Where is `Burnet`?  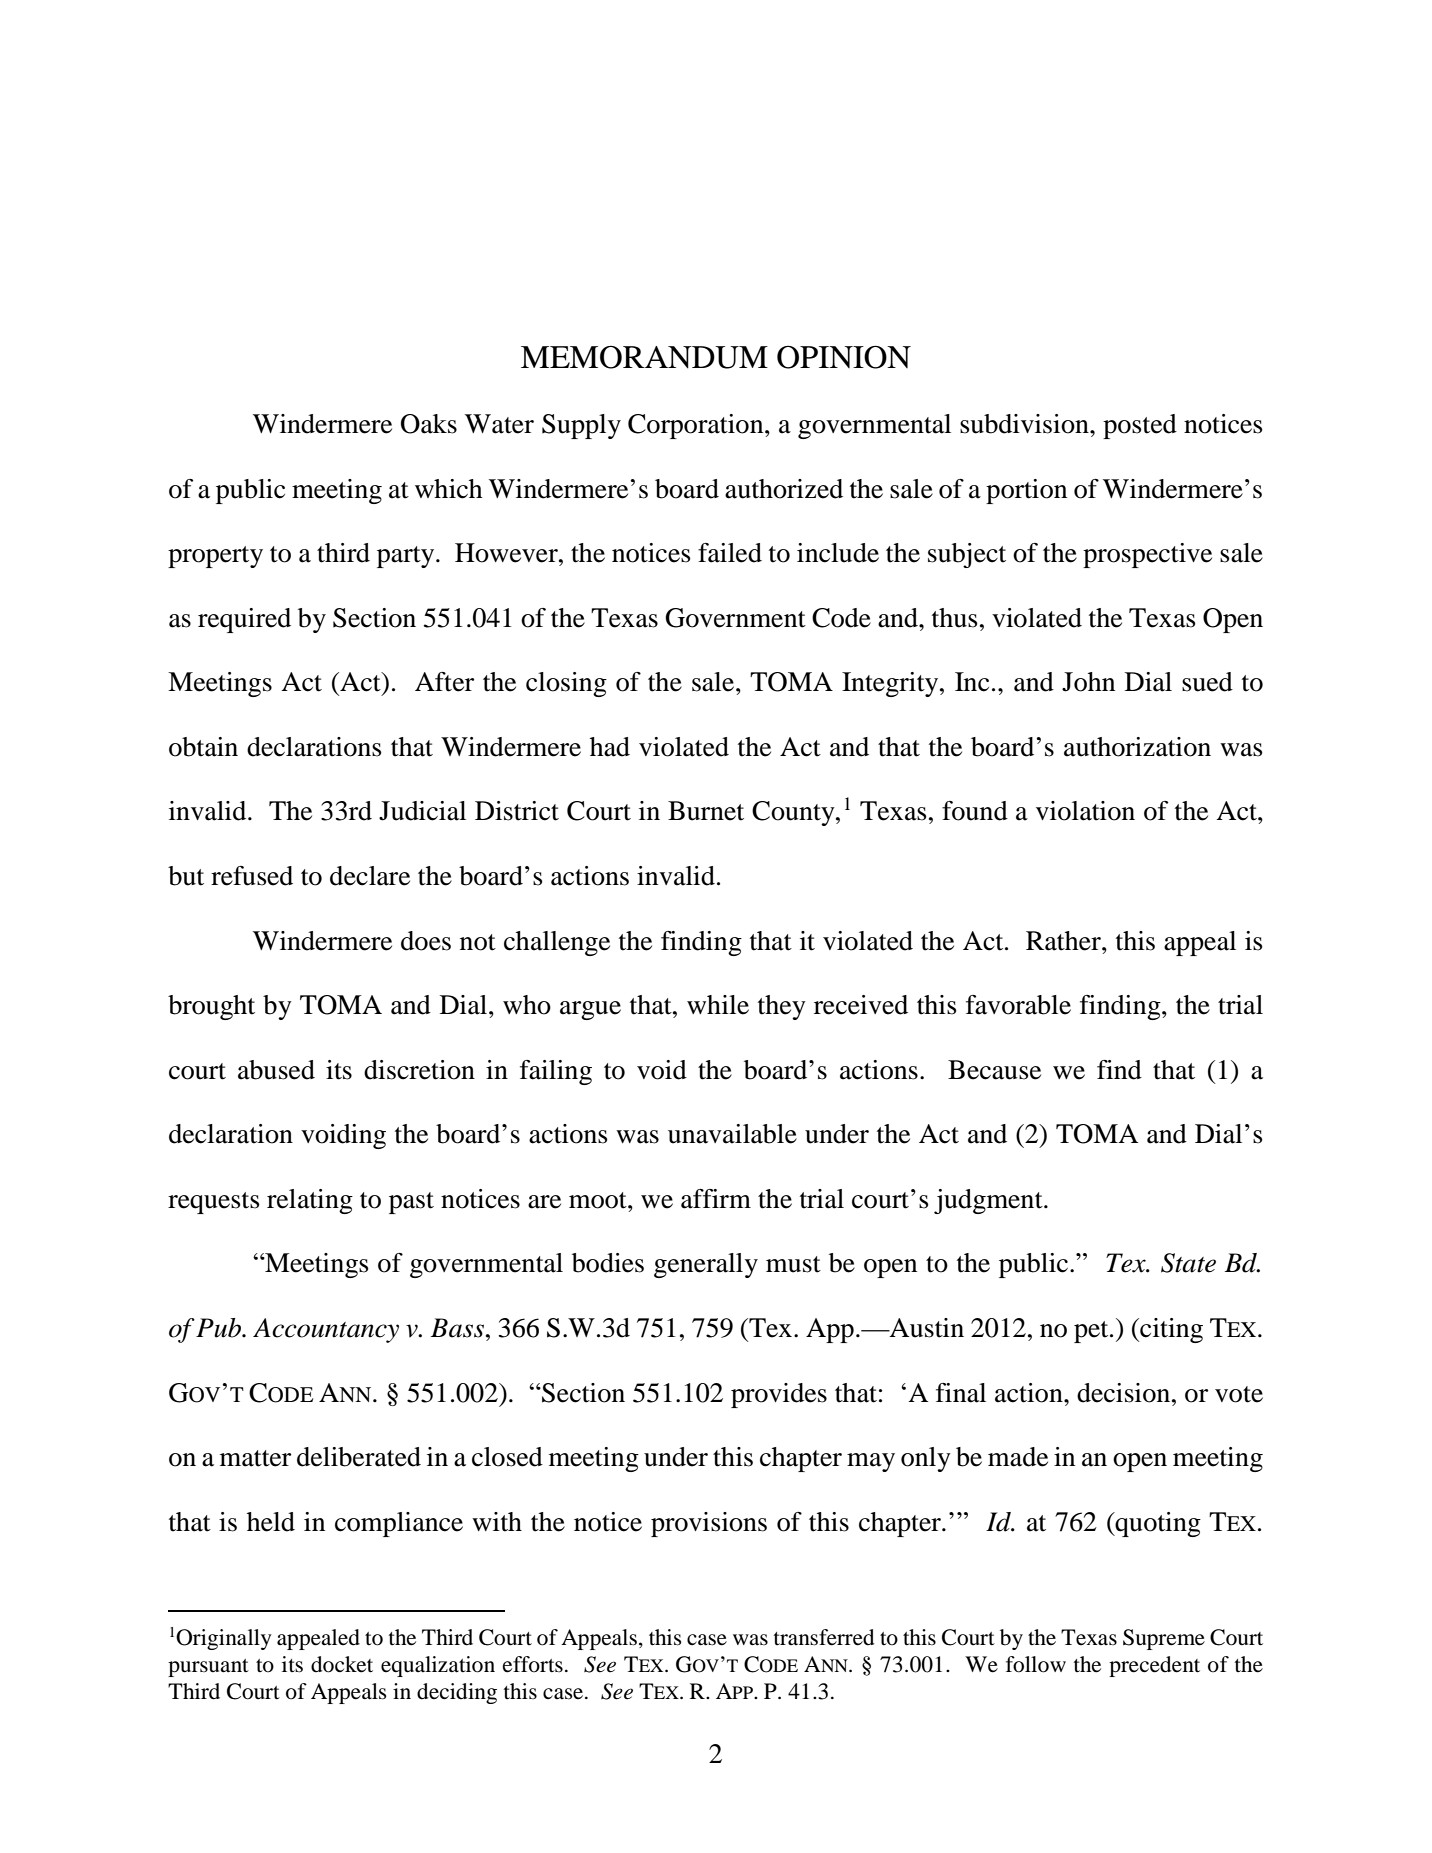 Burnet is located at coordinates (706, 811).
